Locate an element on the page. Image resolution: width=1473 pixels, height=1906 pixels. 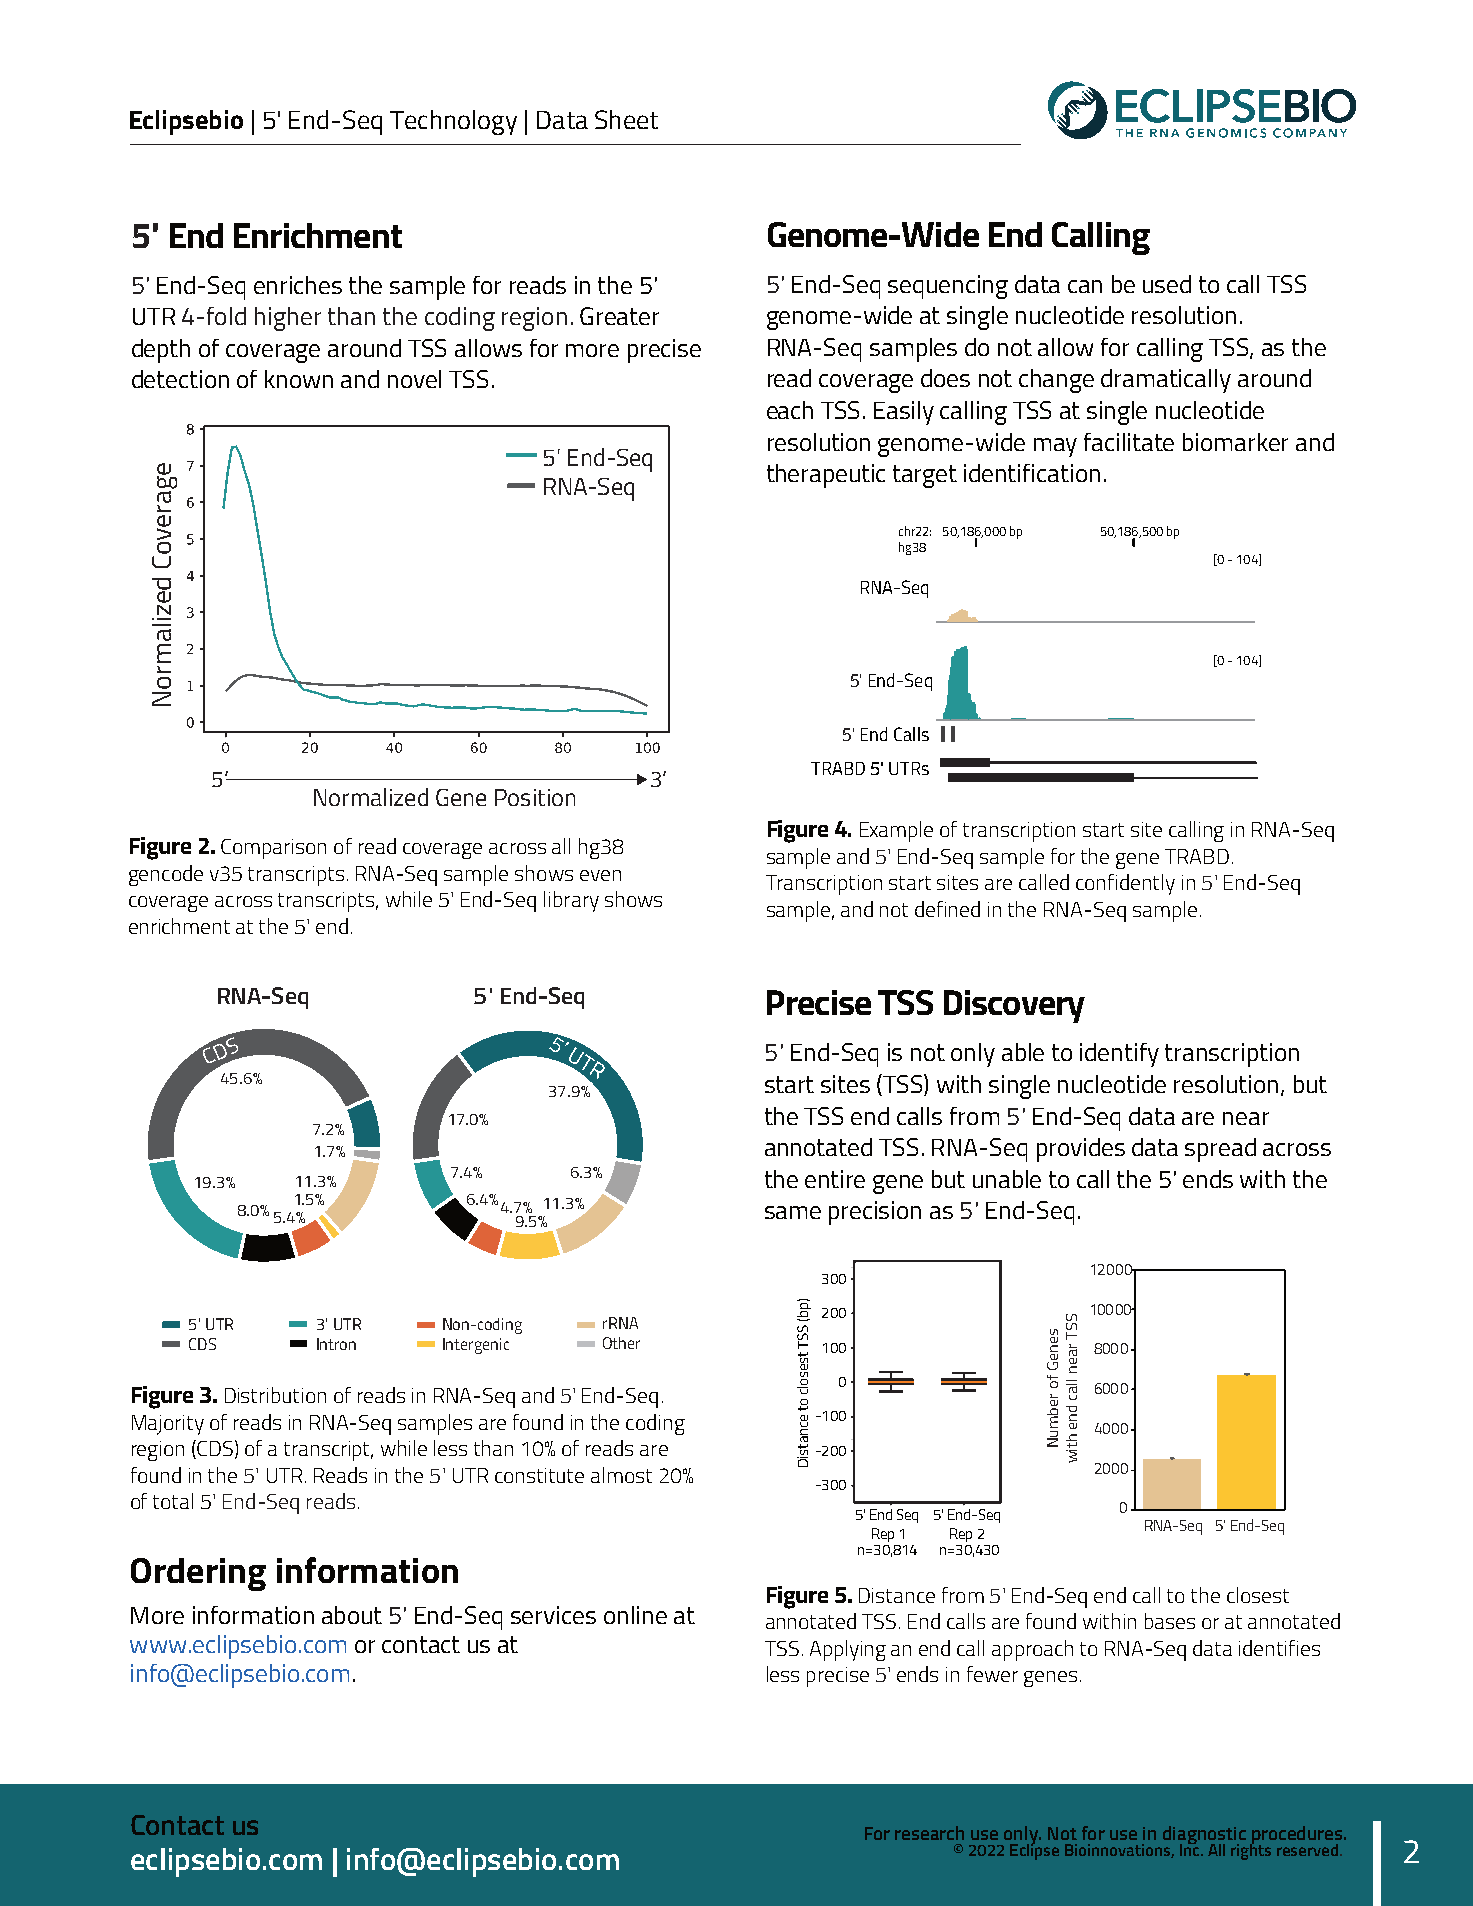
Sheet is located at coordinates (626, 119).
